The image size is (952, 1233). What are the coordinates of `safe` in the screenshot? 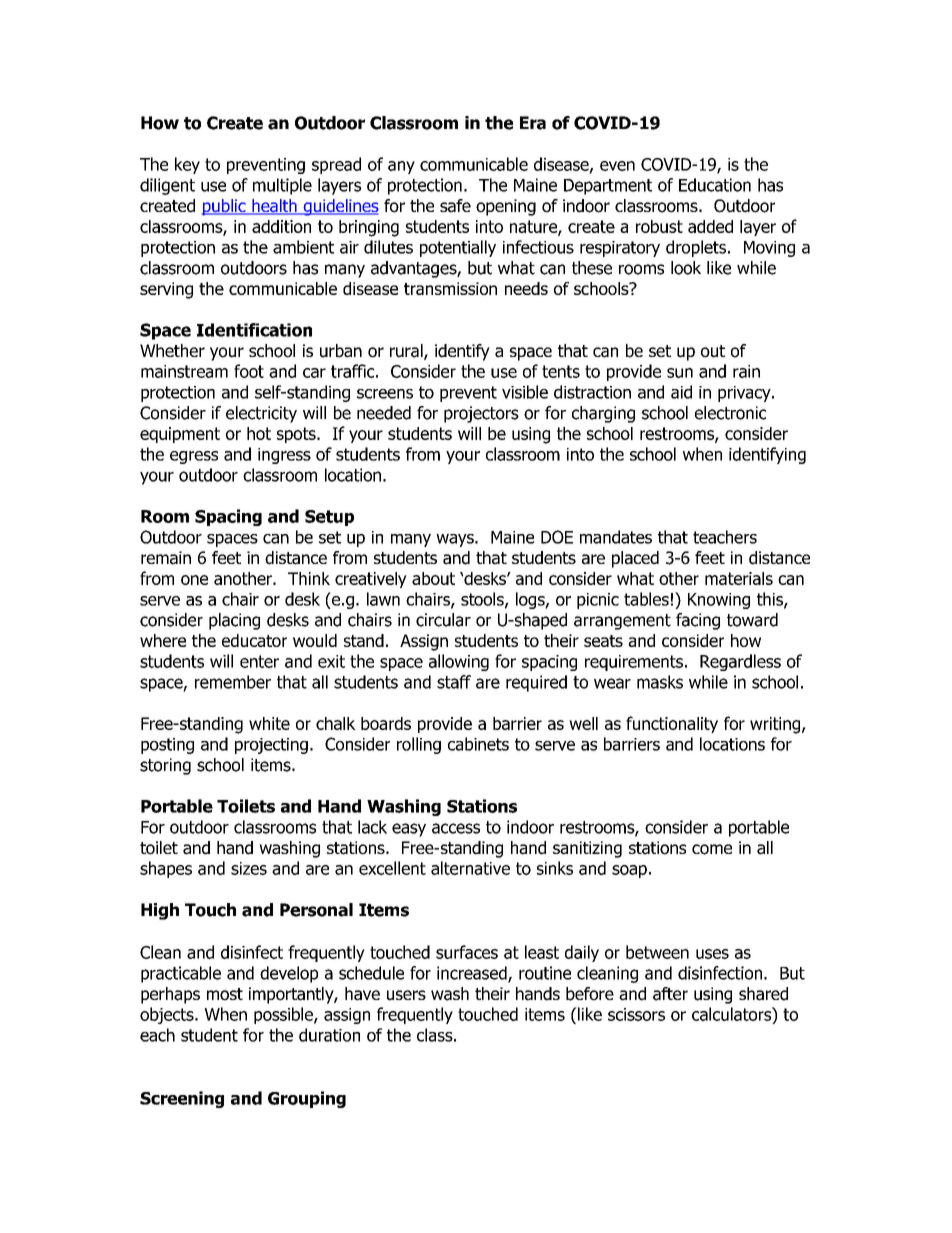 It's located at (455, 206).
